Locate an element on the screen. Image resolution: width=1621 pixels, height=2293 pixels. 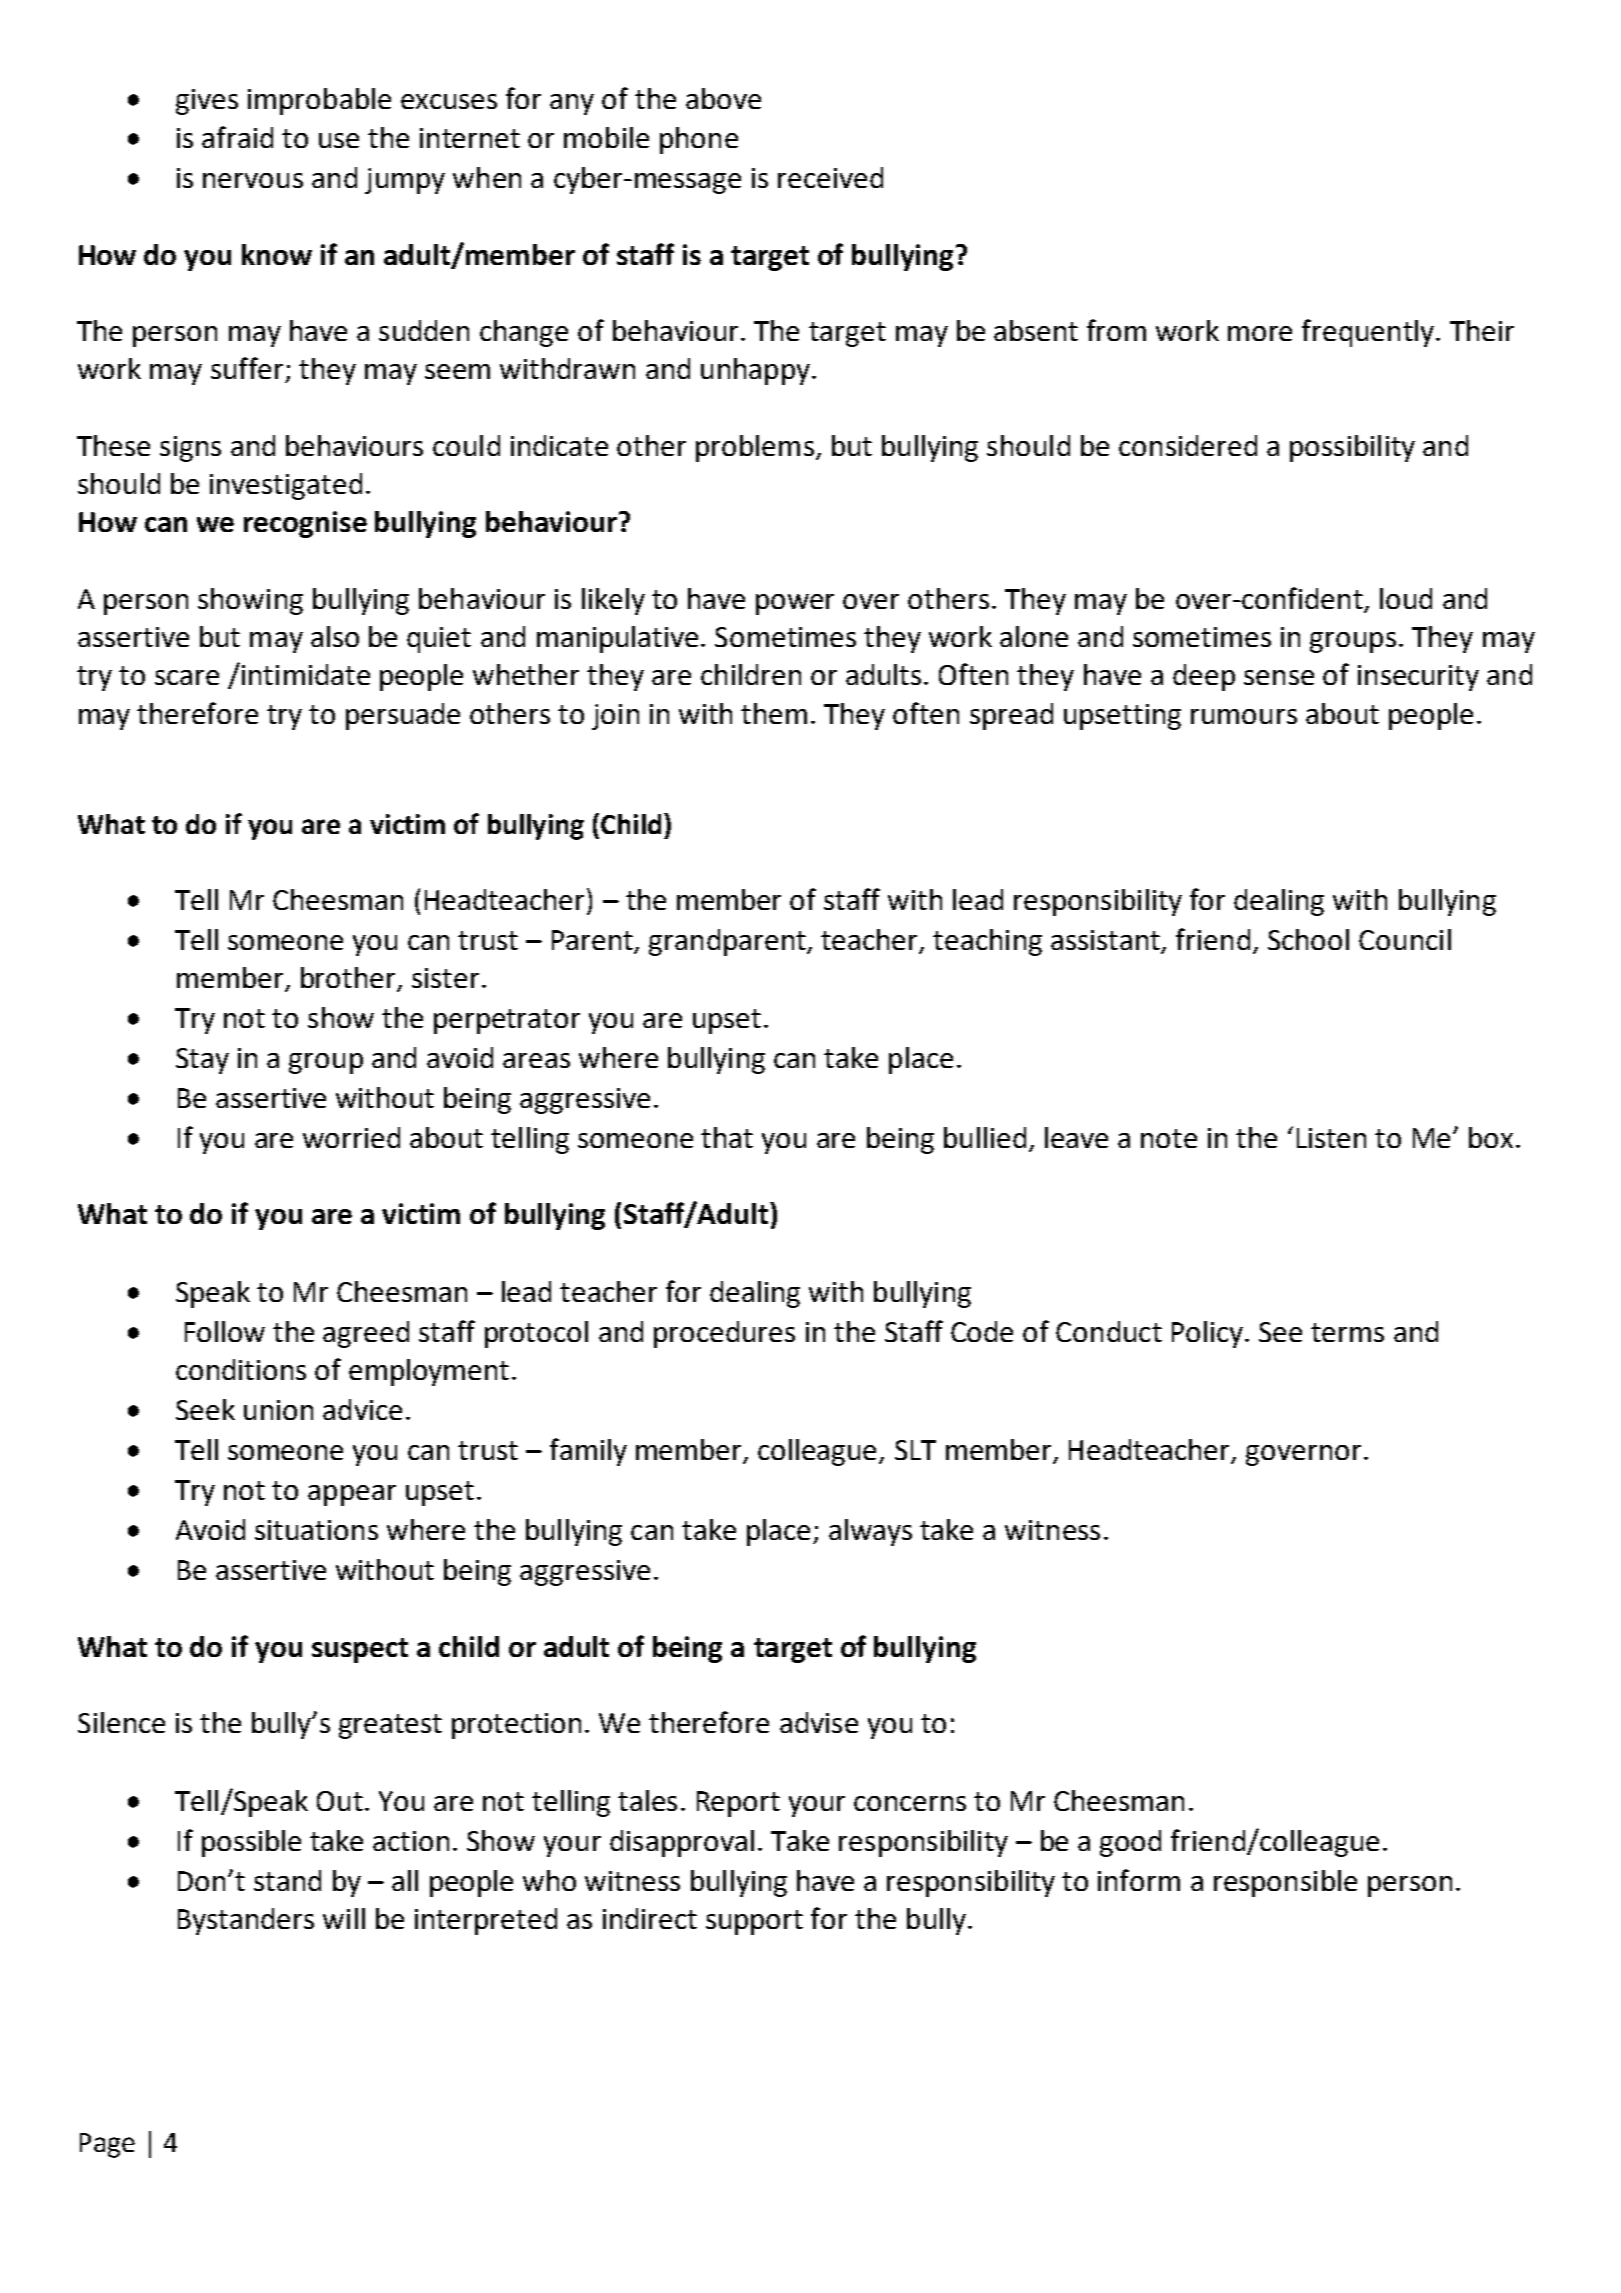
Page is located at coordinates (107, 2145).
